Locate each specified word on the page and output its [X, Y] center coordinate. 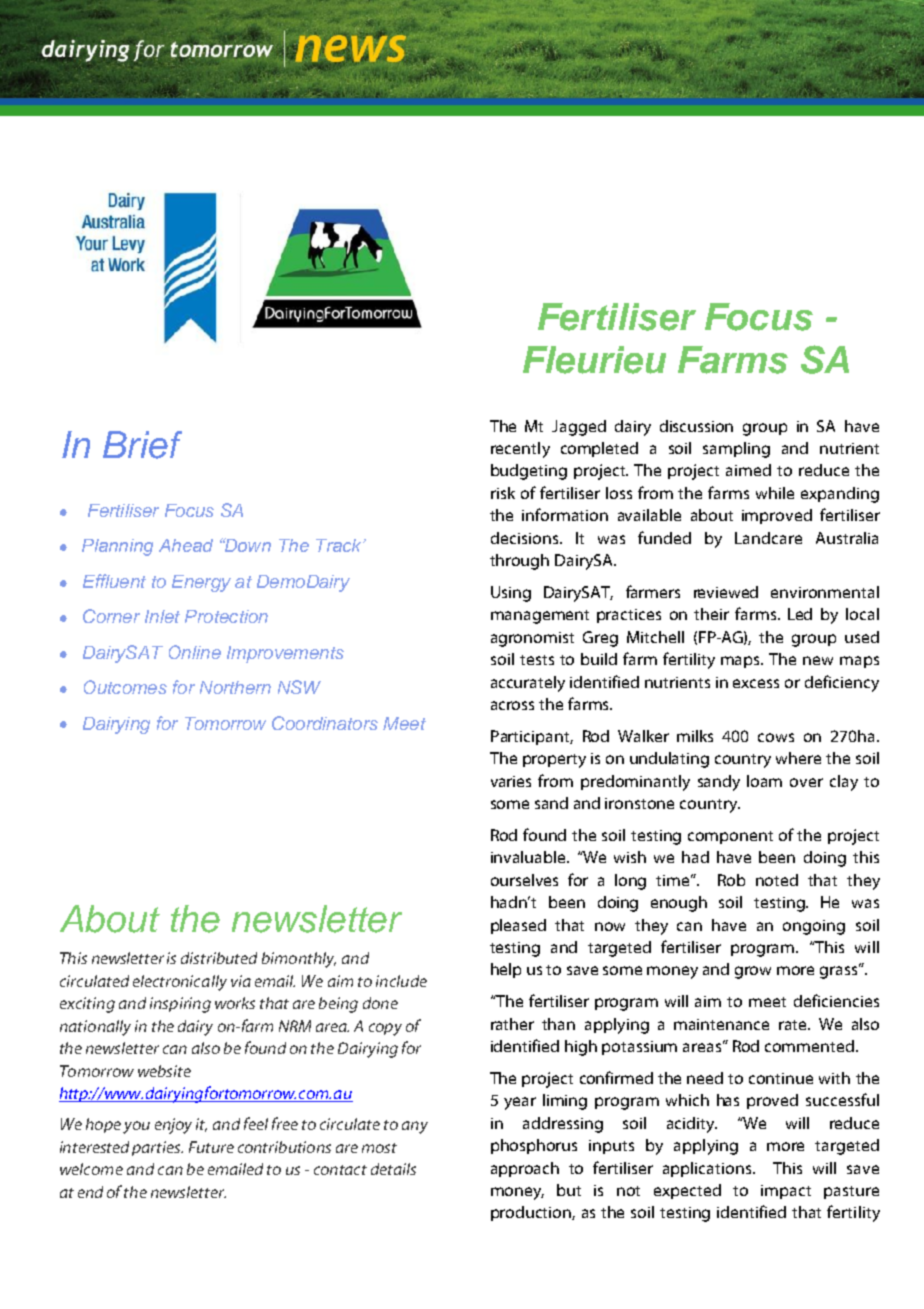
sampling [736, 450]
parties [157, 1148]
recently [520, 450]
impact [786, 1192]
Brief [142, 445]
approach [525, 1169]
